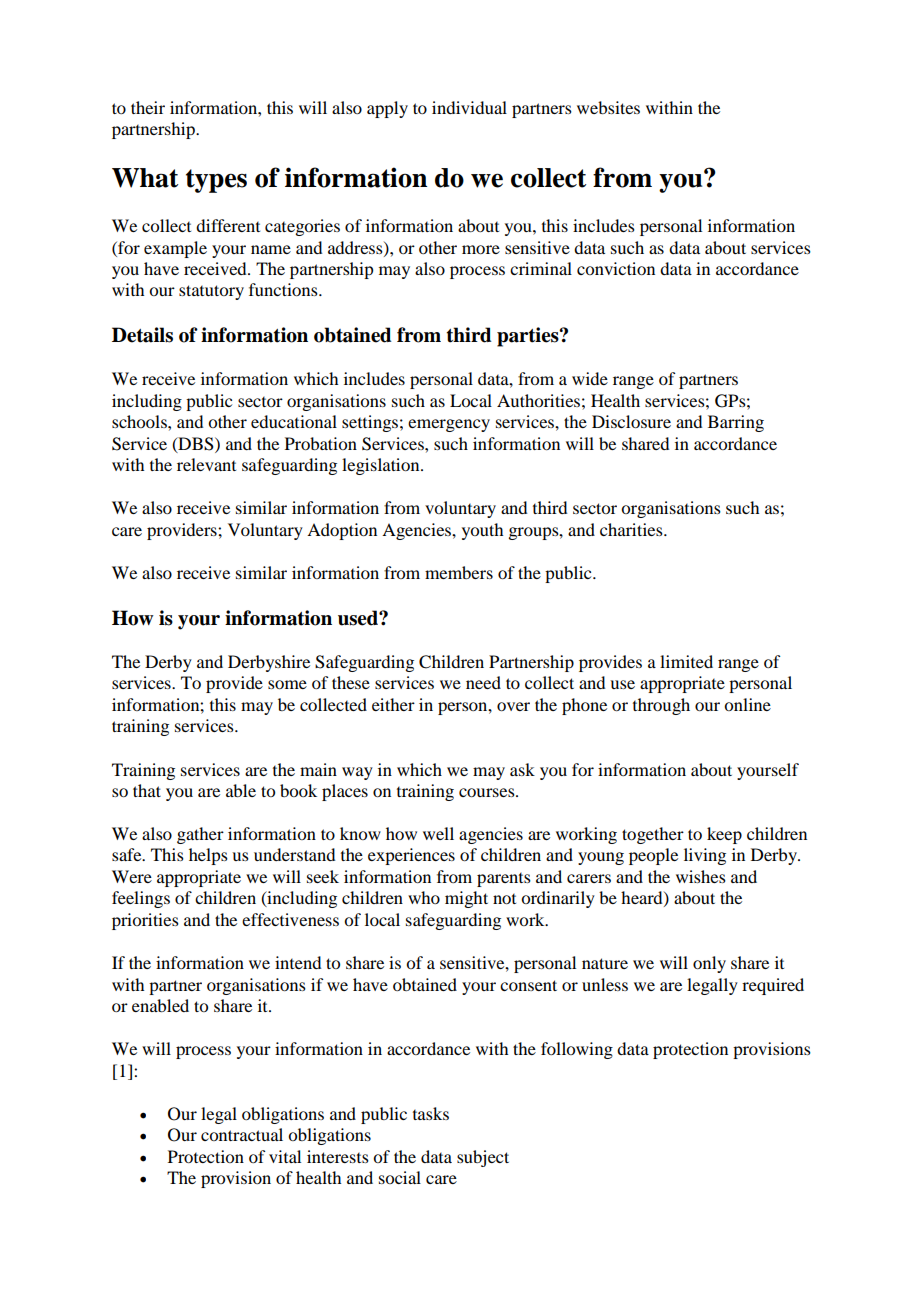 The height and width of the page is (1308, 924). I want to click on helps, so click(208, 856).
